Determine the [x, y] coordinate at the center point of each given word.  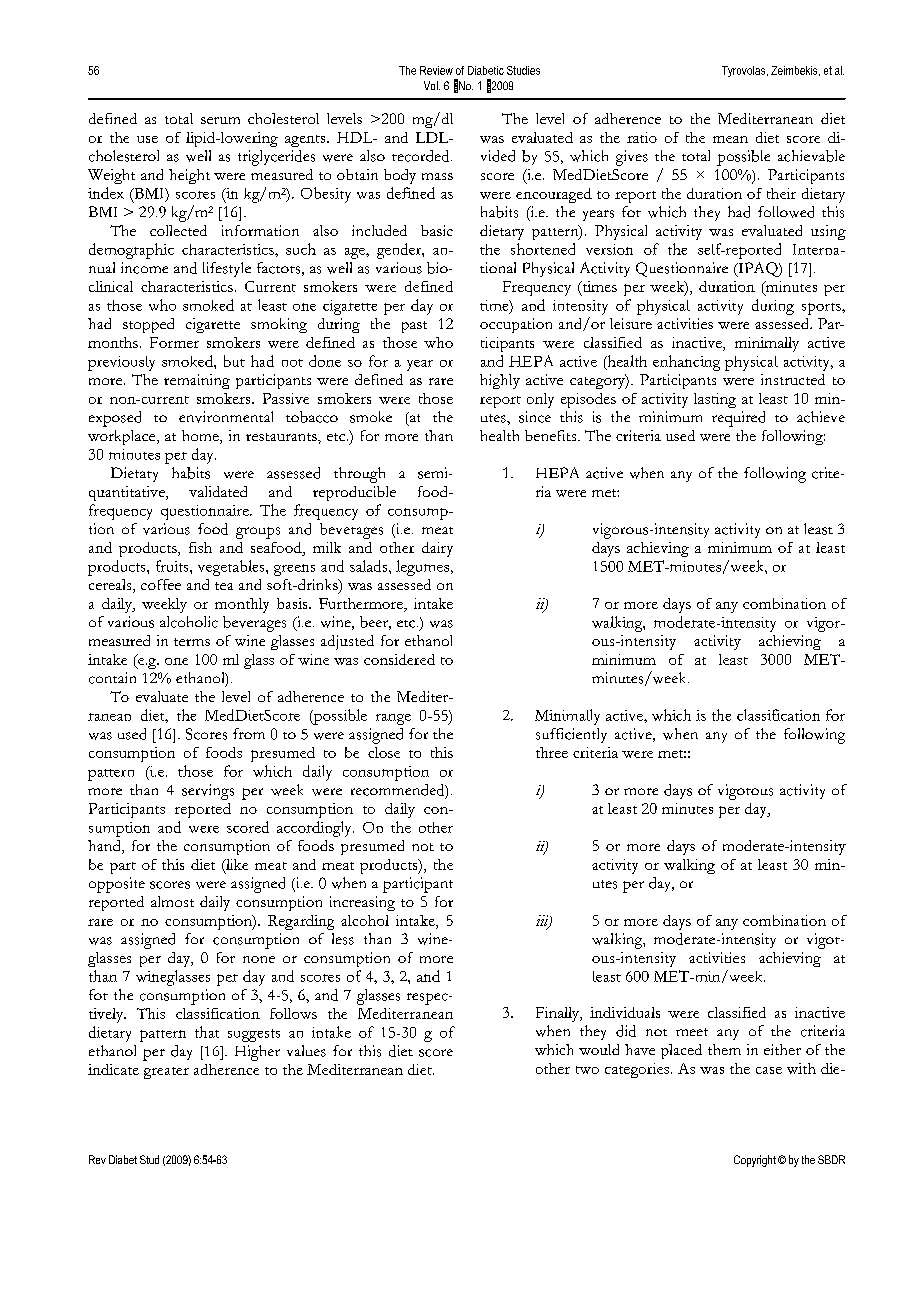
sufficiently [571, 735]
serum [220, 120]
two [587, 1070]
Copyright [755, 1161]
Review [436, 70]
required [738, 419]
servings [208, 792]
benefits [552, 435]
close [384, 752]
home [201, 437]
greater [166, 1073]
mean [730, 139]
